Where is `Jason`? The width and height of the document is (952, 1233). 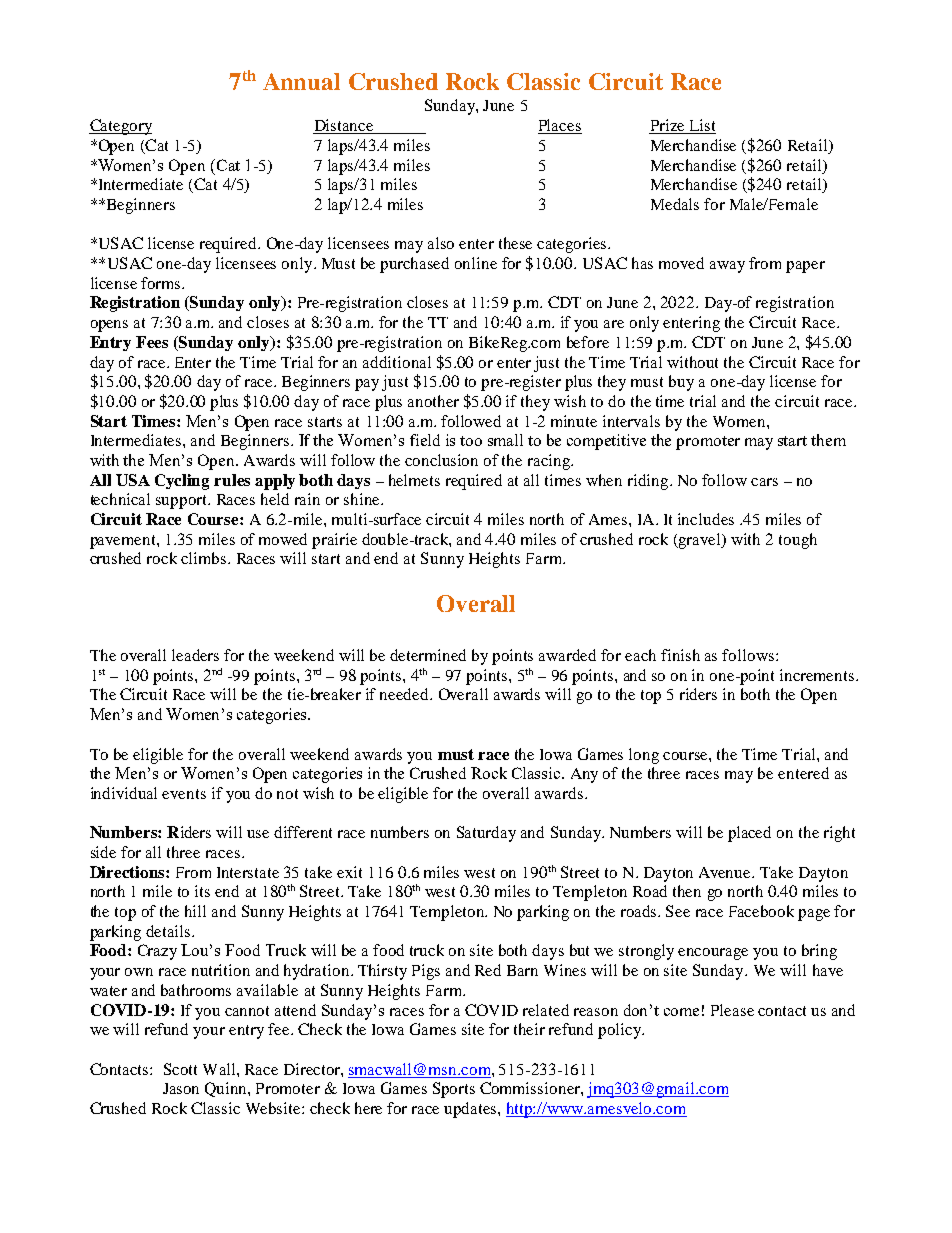
Jason is located at coordinates (181, 1088).
